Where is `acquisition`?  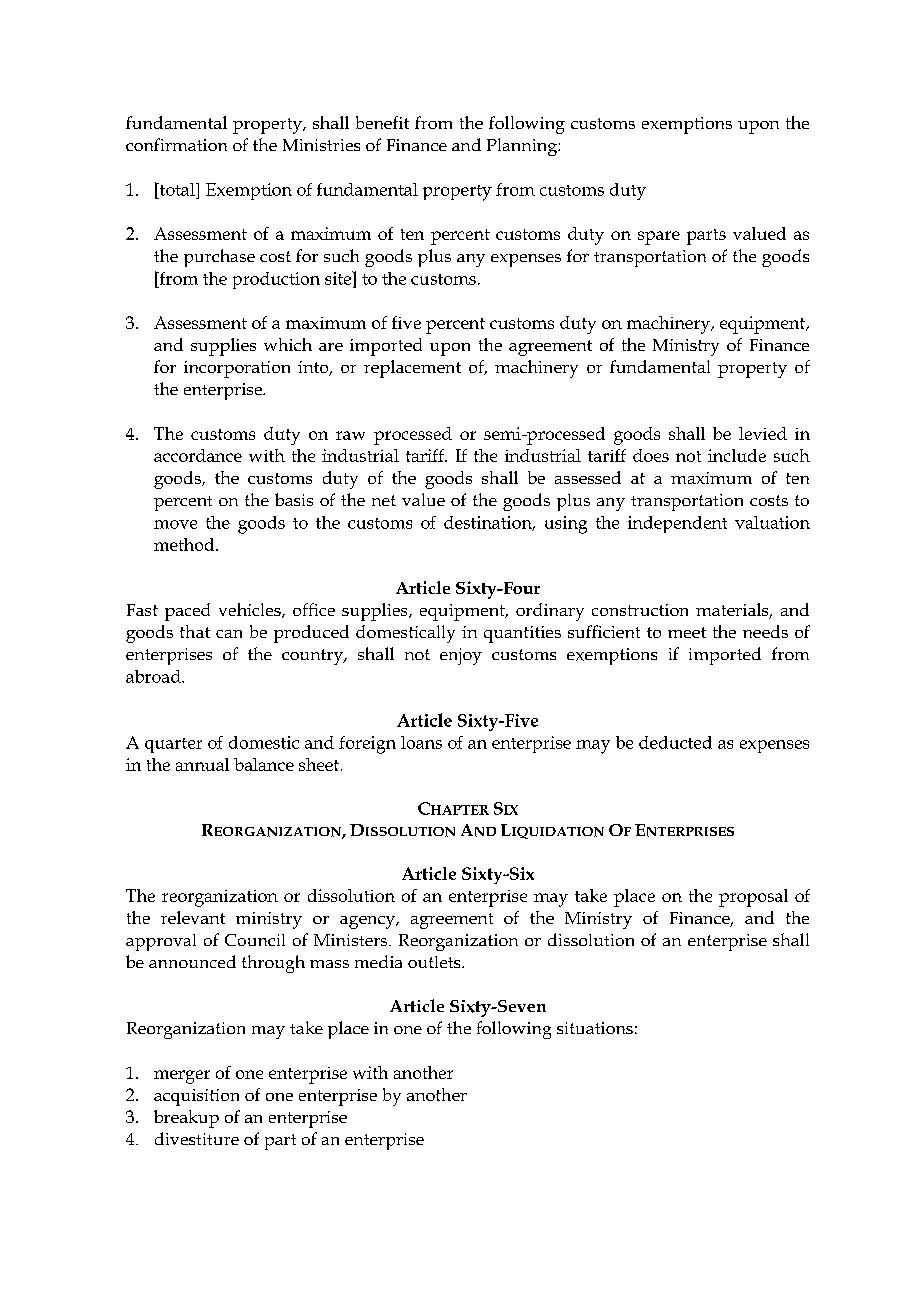 acquisition is located at coordinates (196, 1097).
